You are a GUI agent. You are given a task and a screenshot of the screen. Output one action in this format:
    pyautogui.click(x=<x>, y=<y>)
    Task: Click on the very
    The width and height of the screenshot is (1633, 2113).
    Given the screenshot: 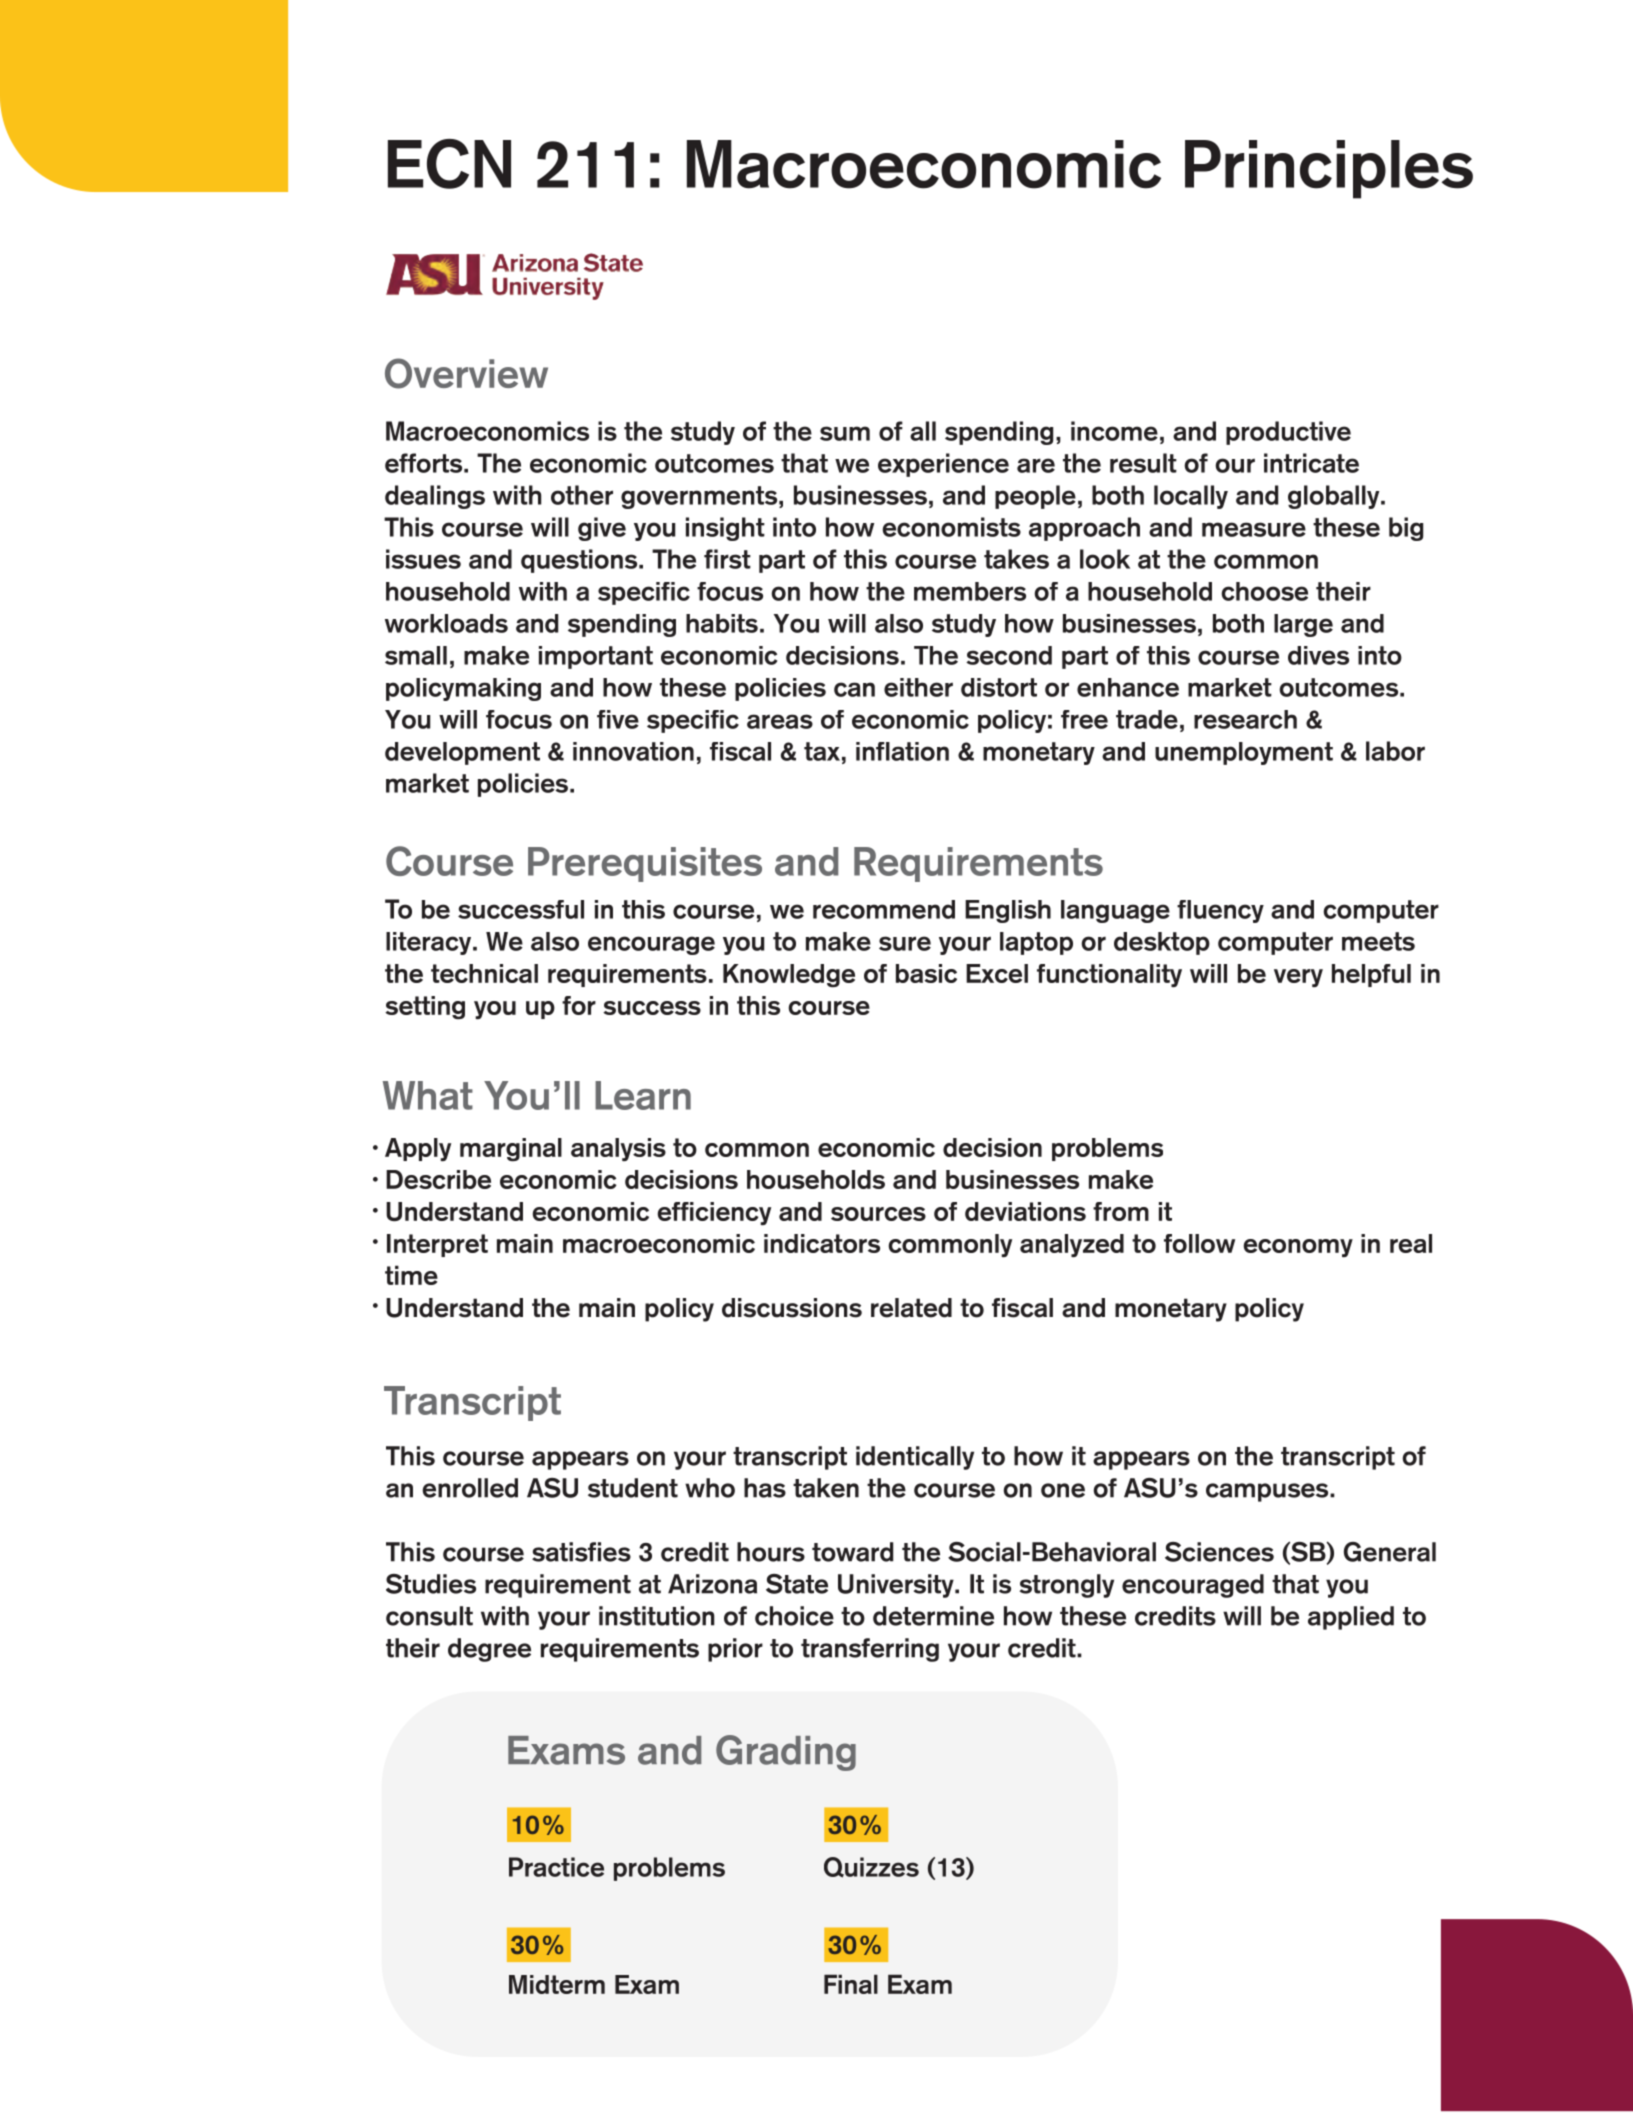 What is the action you would take?
    pyautogui.click(x=1298, y=978)
